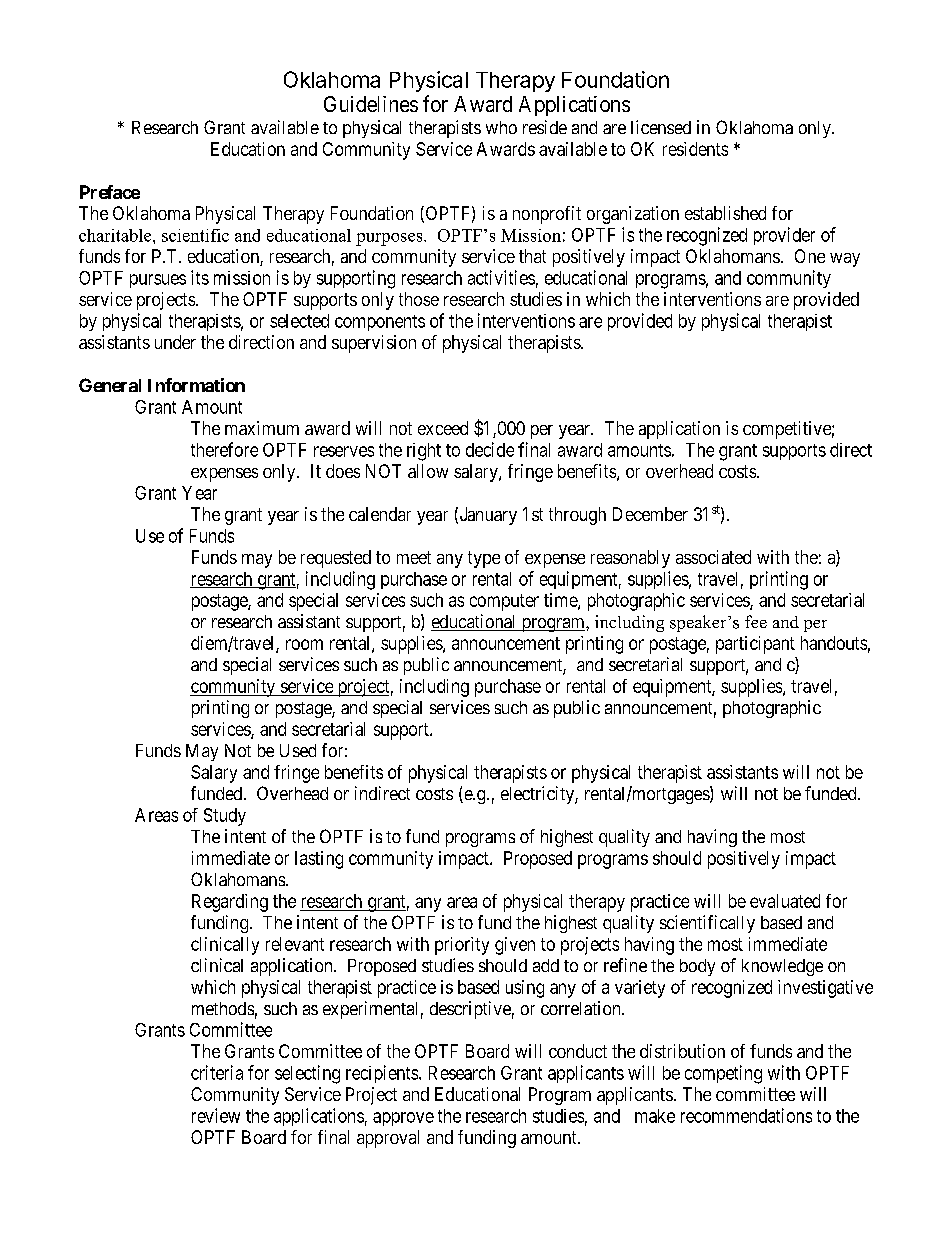 This screenshot has height=1233, width=952. I want to click on licensed, so click(661, 127).
